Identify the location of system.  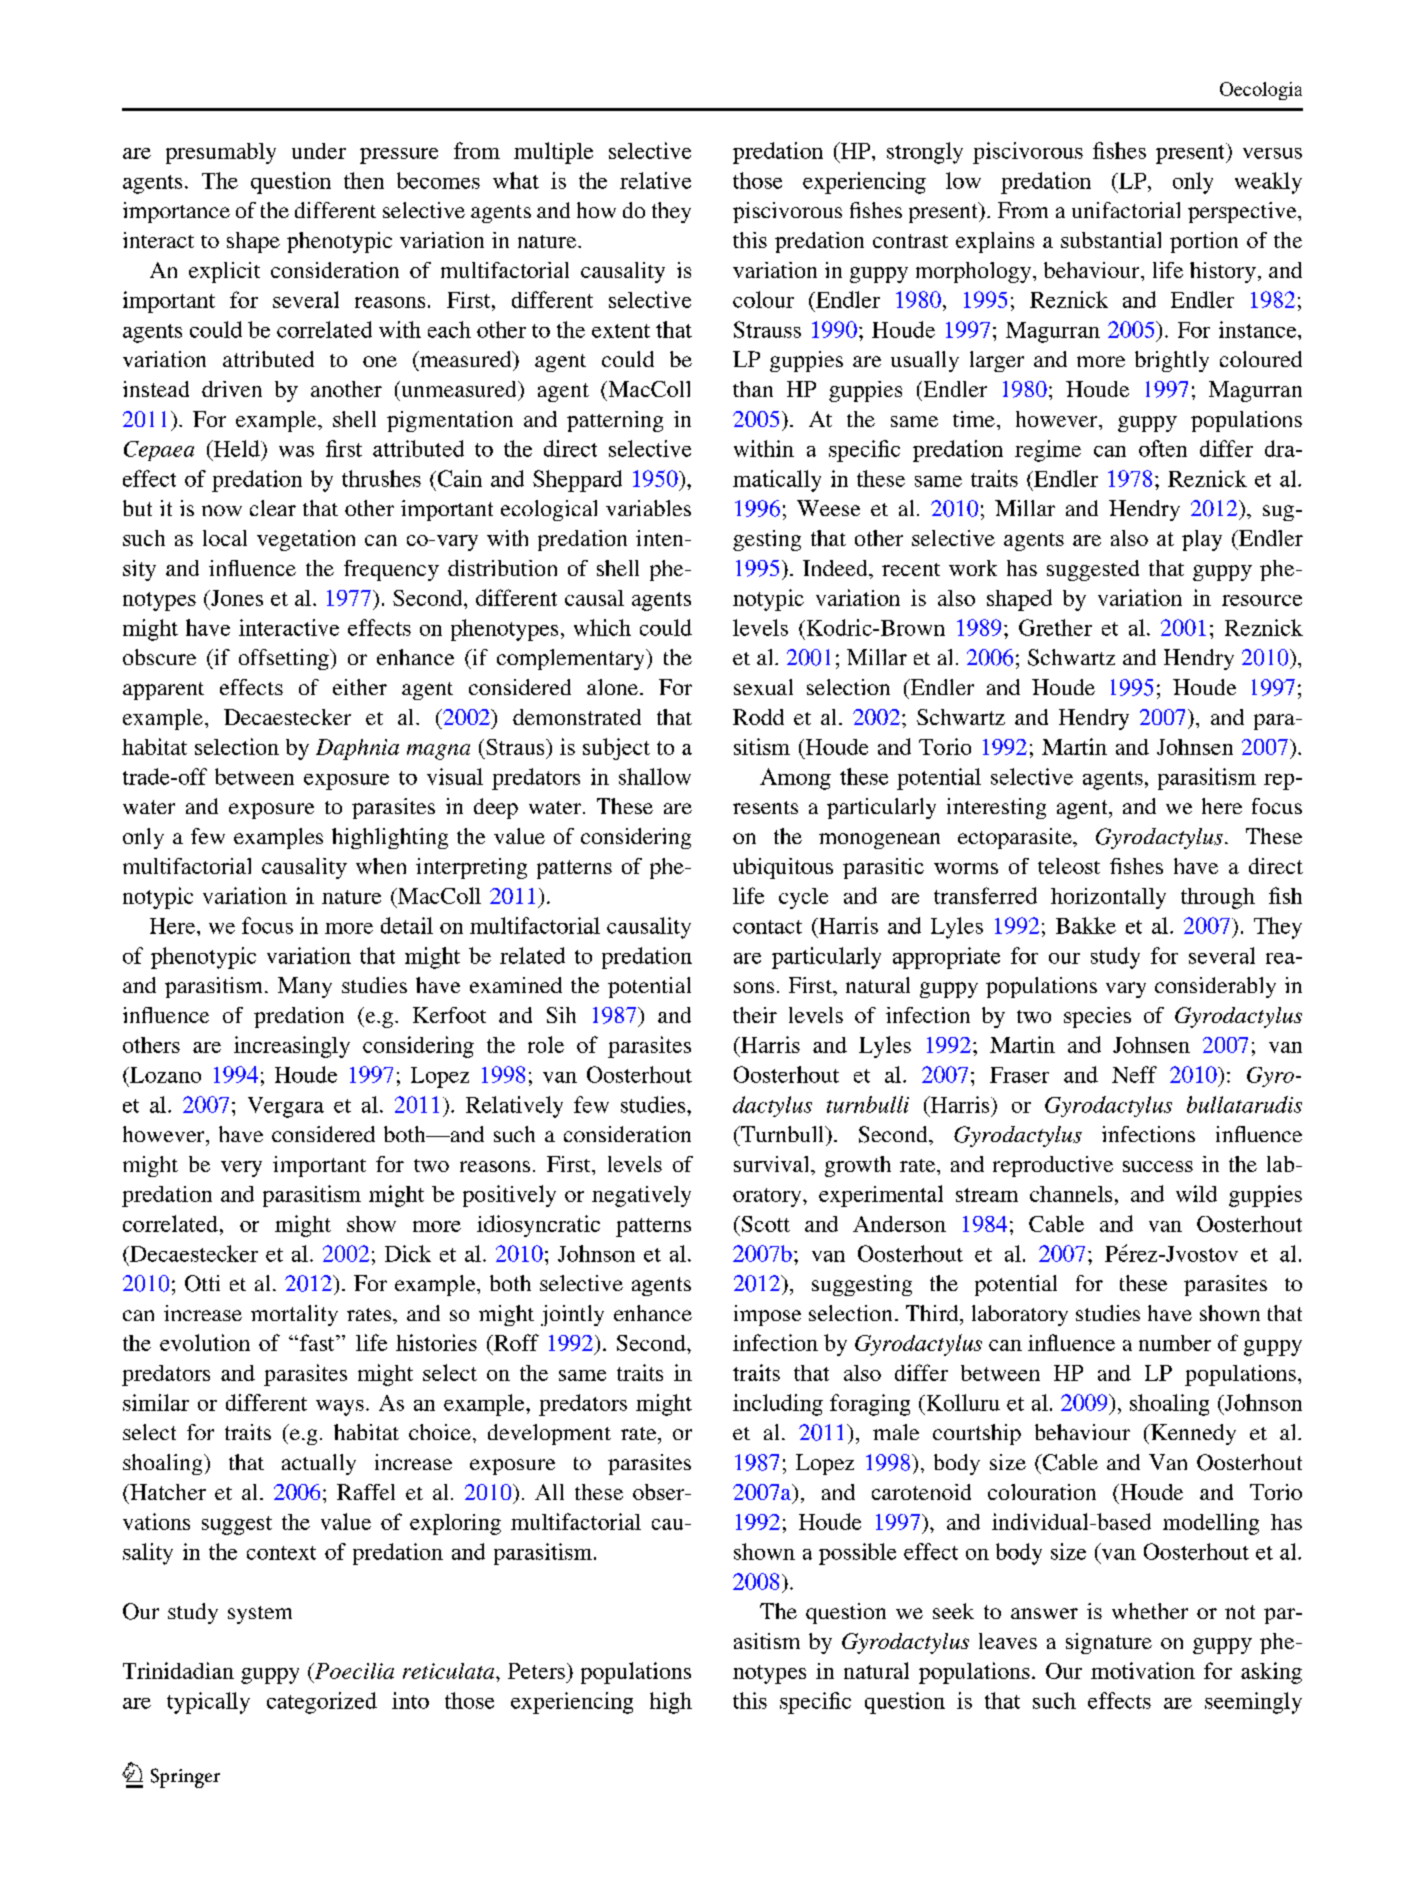
(260, 1615).
